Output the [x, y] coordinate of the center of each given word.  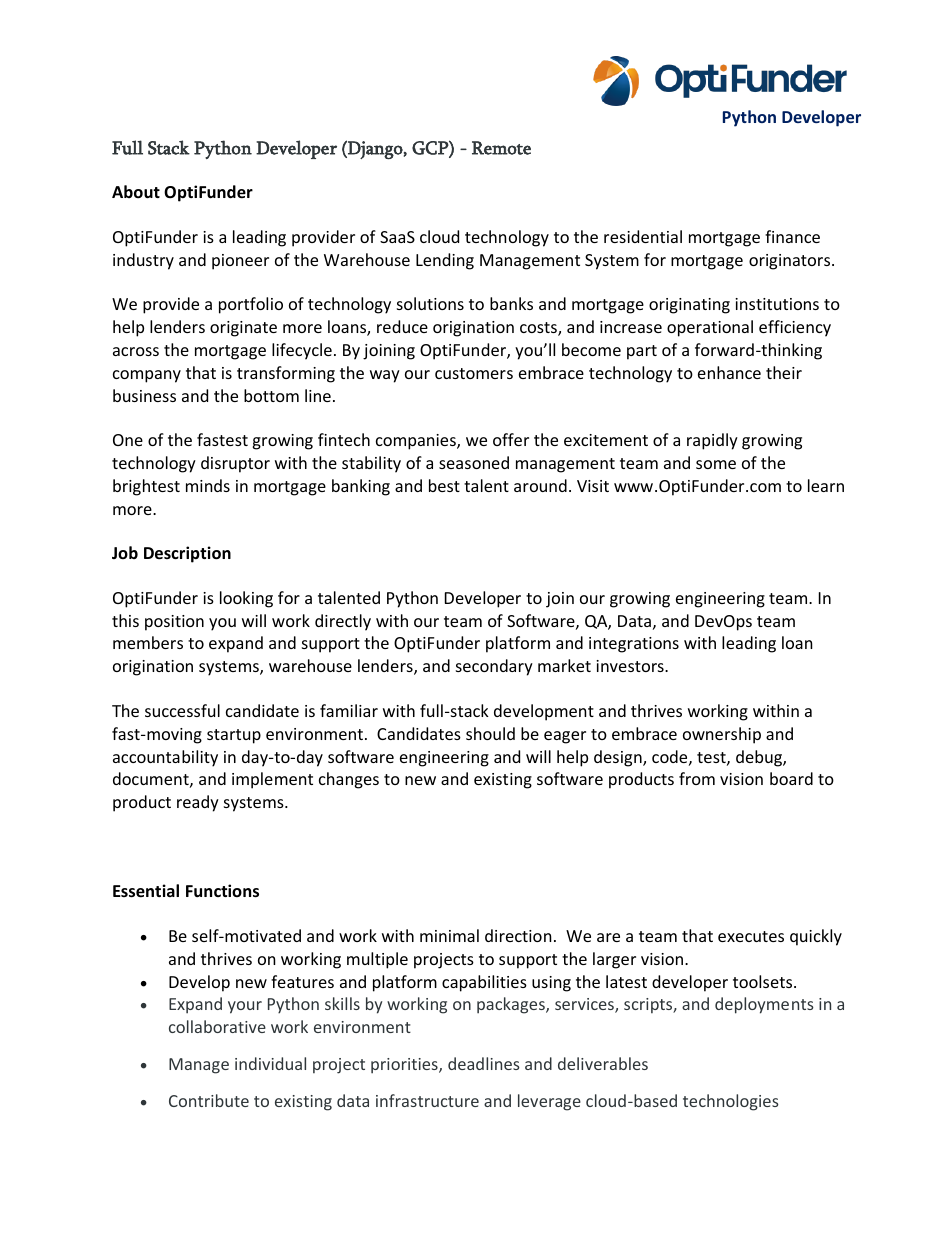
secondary [494, 667]
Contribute [209, 1100]
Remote [501, 148]
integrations [634, 645]
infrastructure [427, 1100]
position [174, 623]
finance [792, 236]
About [136, 192]
